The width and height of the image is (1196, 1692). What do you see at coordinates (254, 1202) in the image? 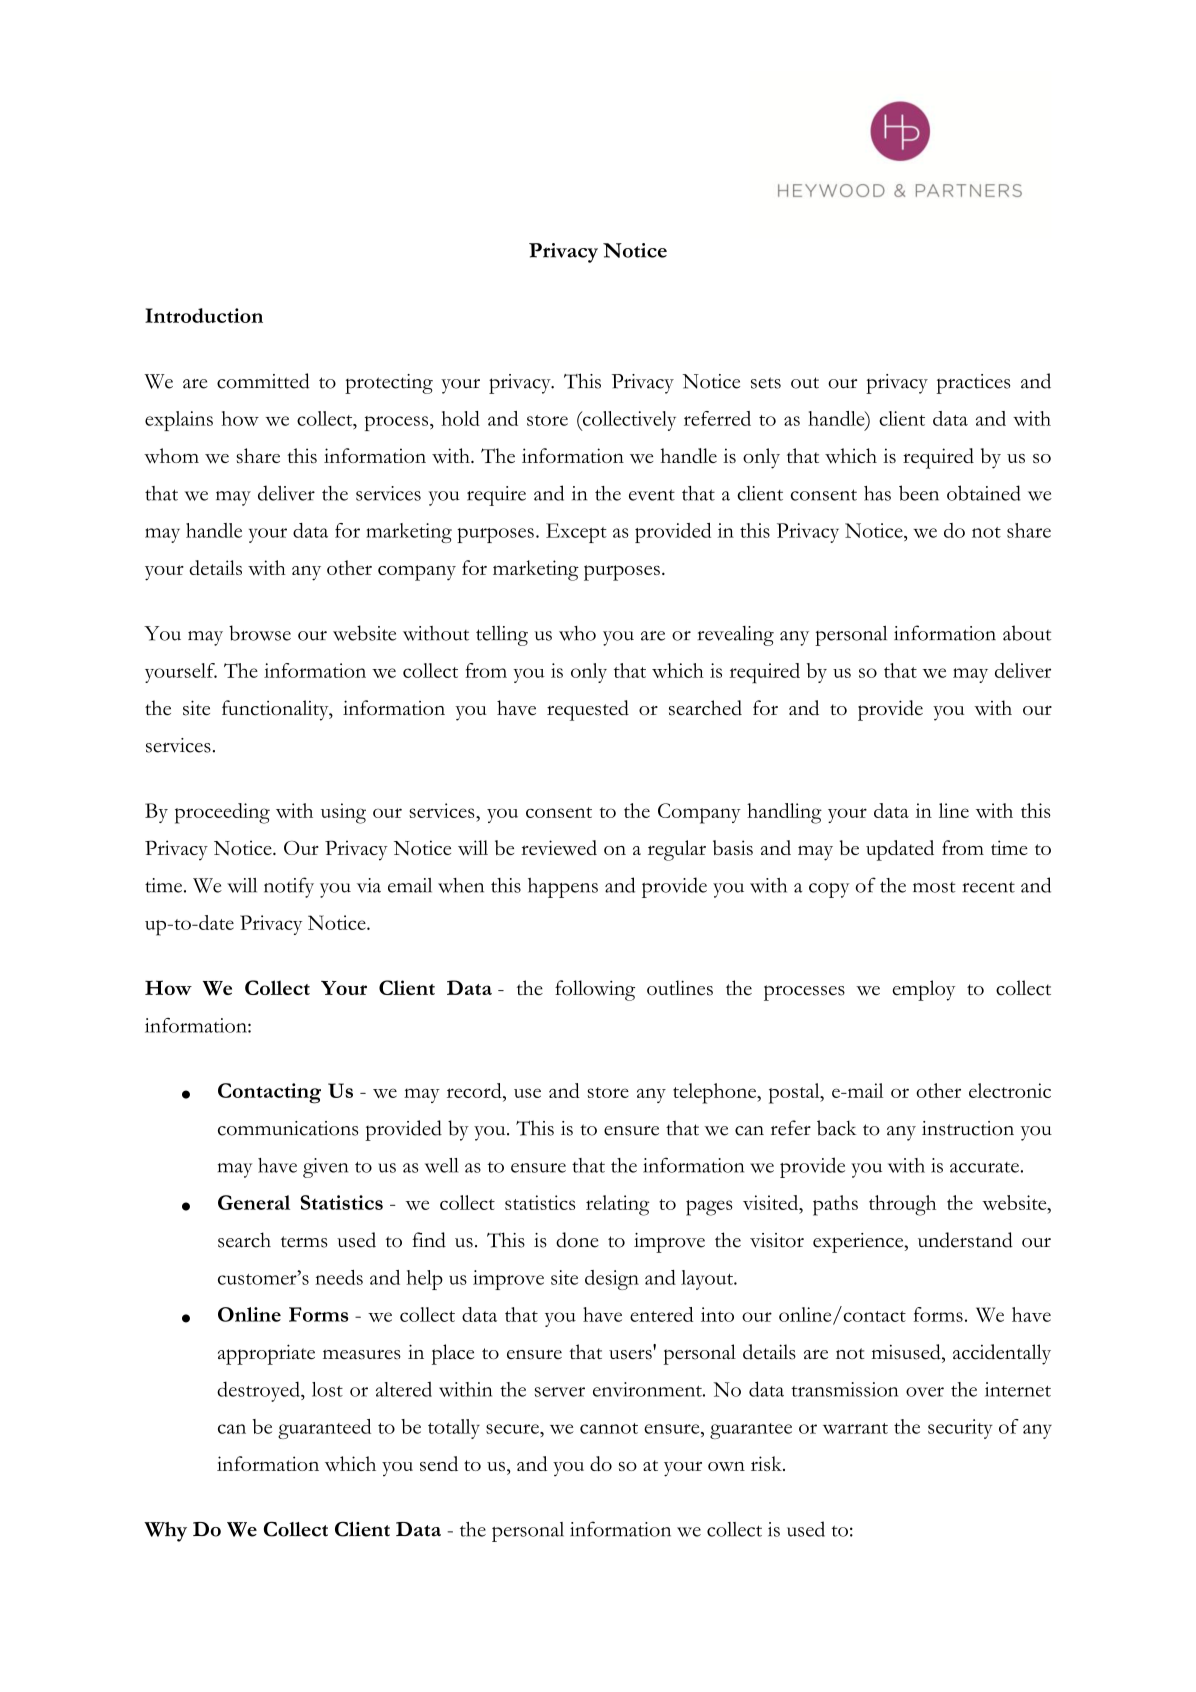
I see `General` at bounding box center [254, 1202].
